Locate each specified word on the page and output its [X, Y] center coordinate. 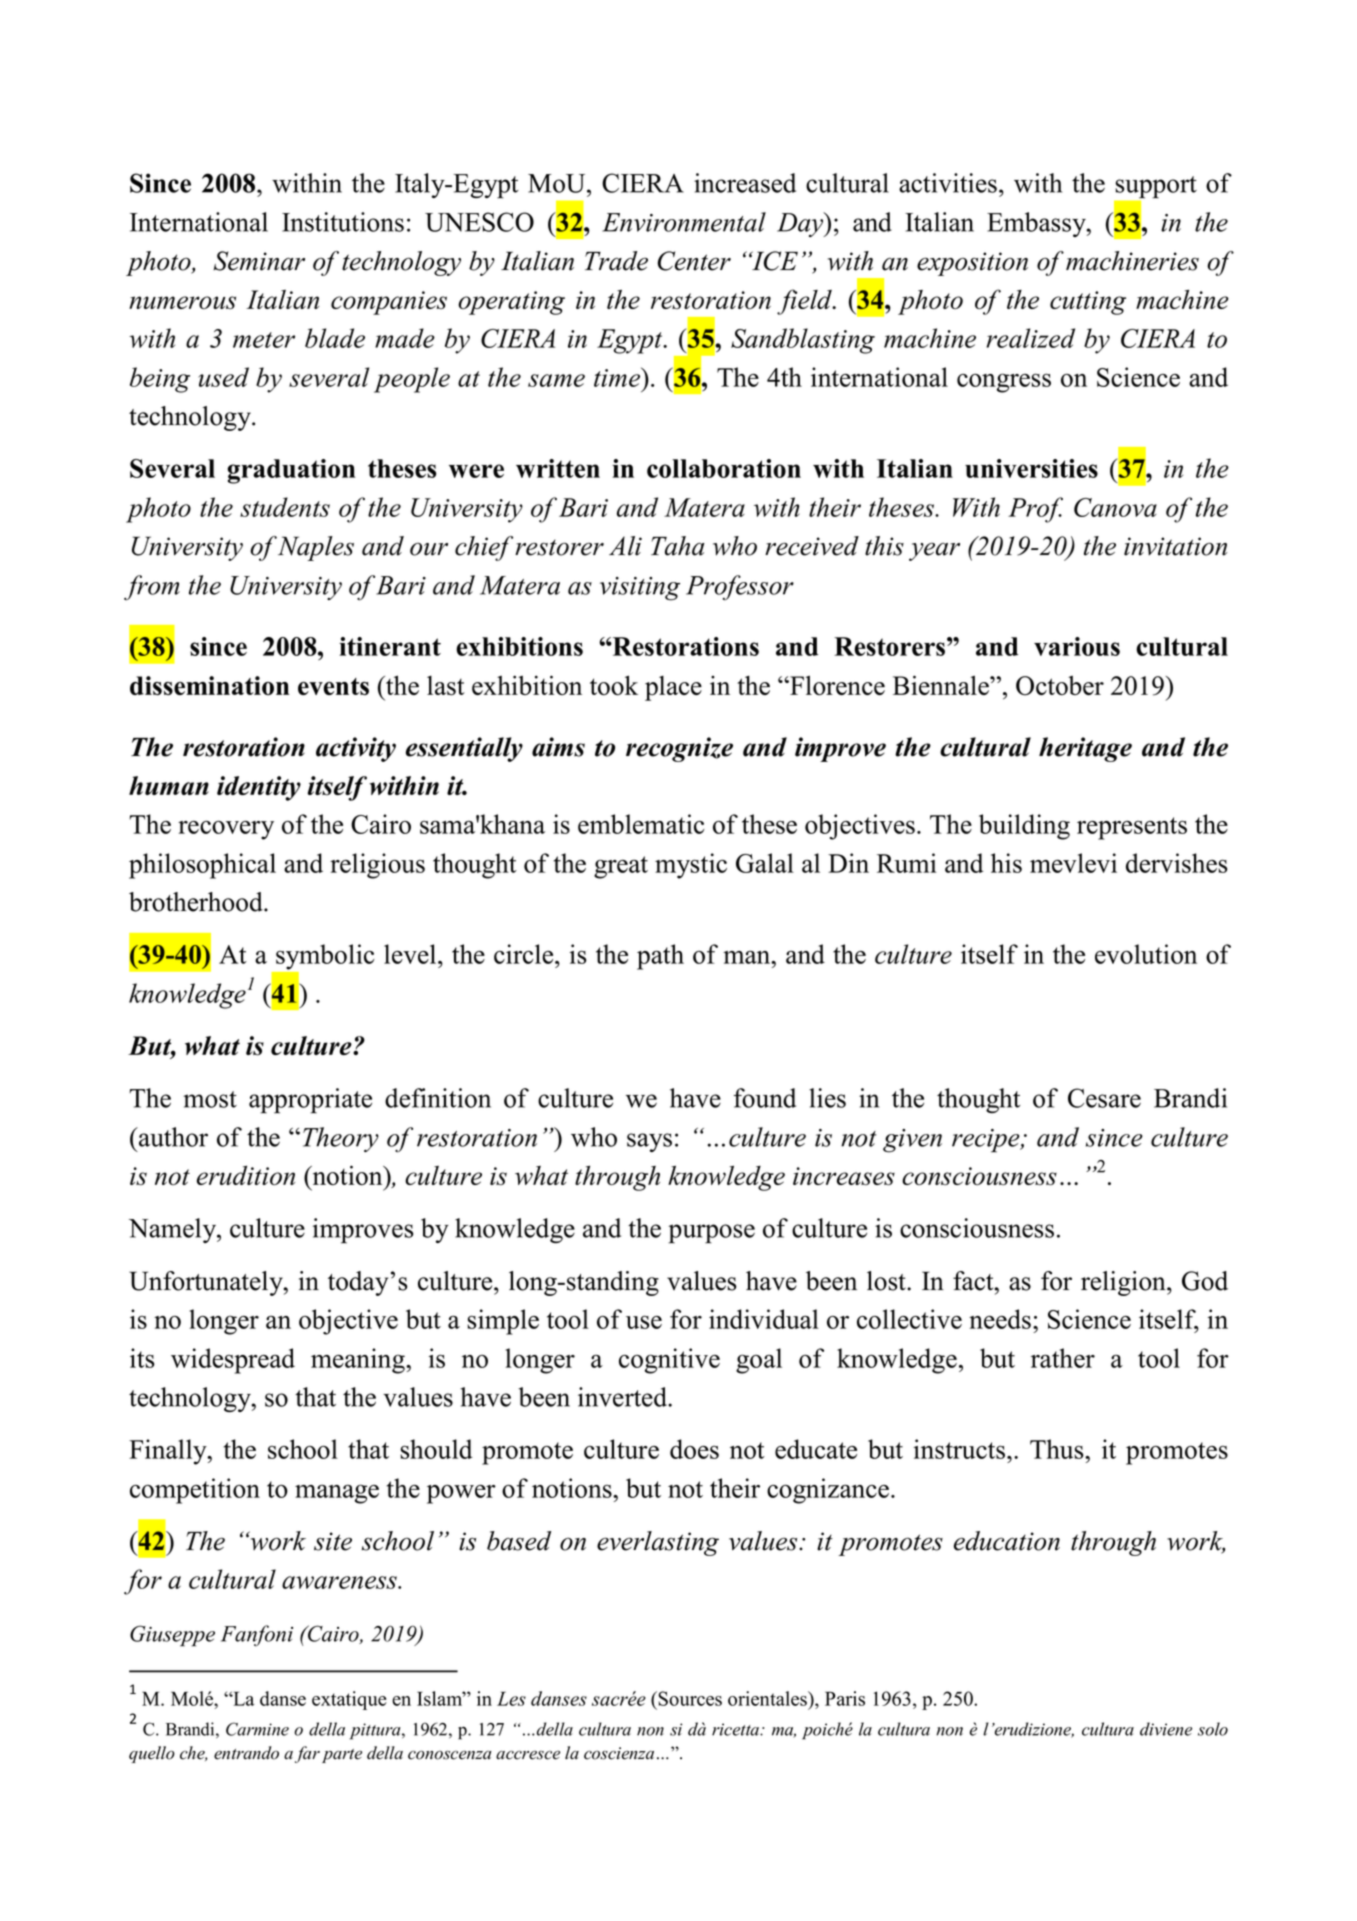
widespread [233, 1361]
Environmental [684, 222]
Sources [689, 1698]
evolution [1146, 954]
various [1077, 646]
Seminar [259, 261]
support [1156, 187]
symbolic [325, 957]
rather [1063, 1358]
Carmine [257, 1729]
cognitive [669, 1361]
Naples [316, 548]
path [660, 957]
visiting [640, 589]
